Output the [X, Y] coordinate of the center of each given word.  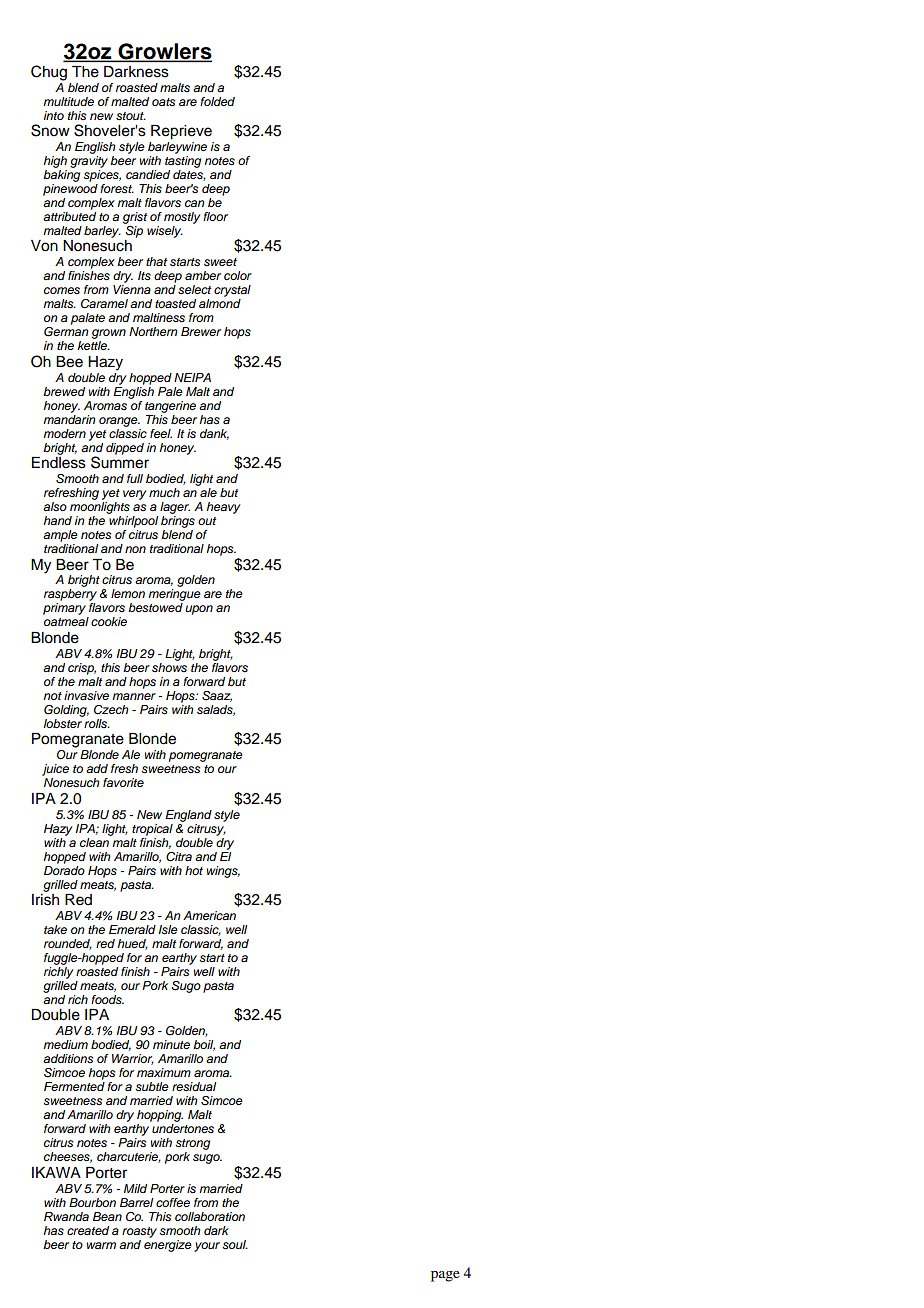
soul [235, 1245]
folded [217, 101]
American [209, 915]
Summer [120, 461]
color [238, 275]
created [88, 1230]
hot [194, 870]
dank [214, 434]
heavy [223, 508]
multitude [68, 101]
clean [96, 841]
